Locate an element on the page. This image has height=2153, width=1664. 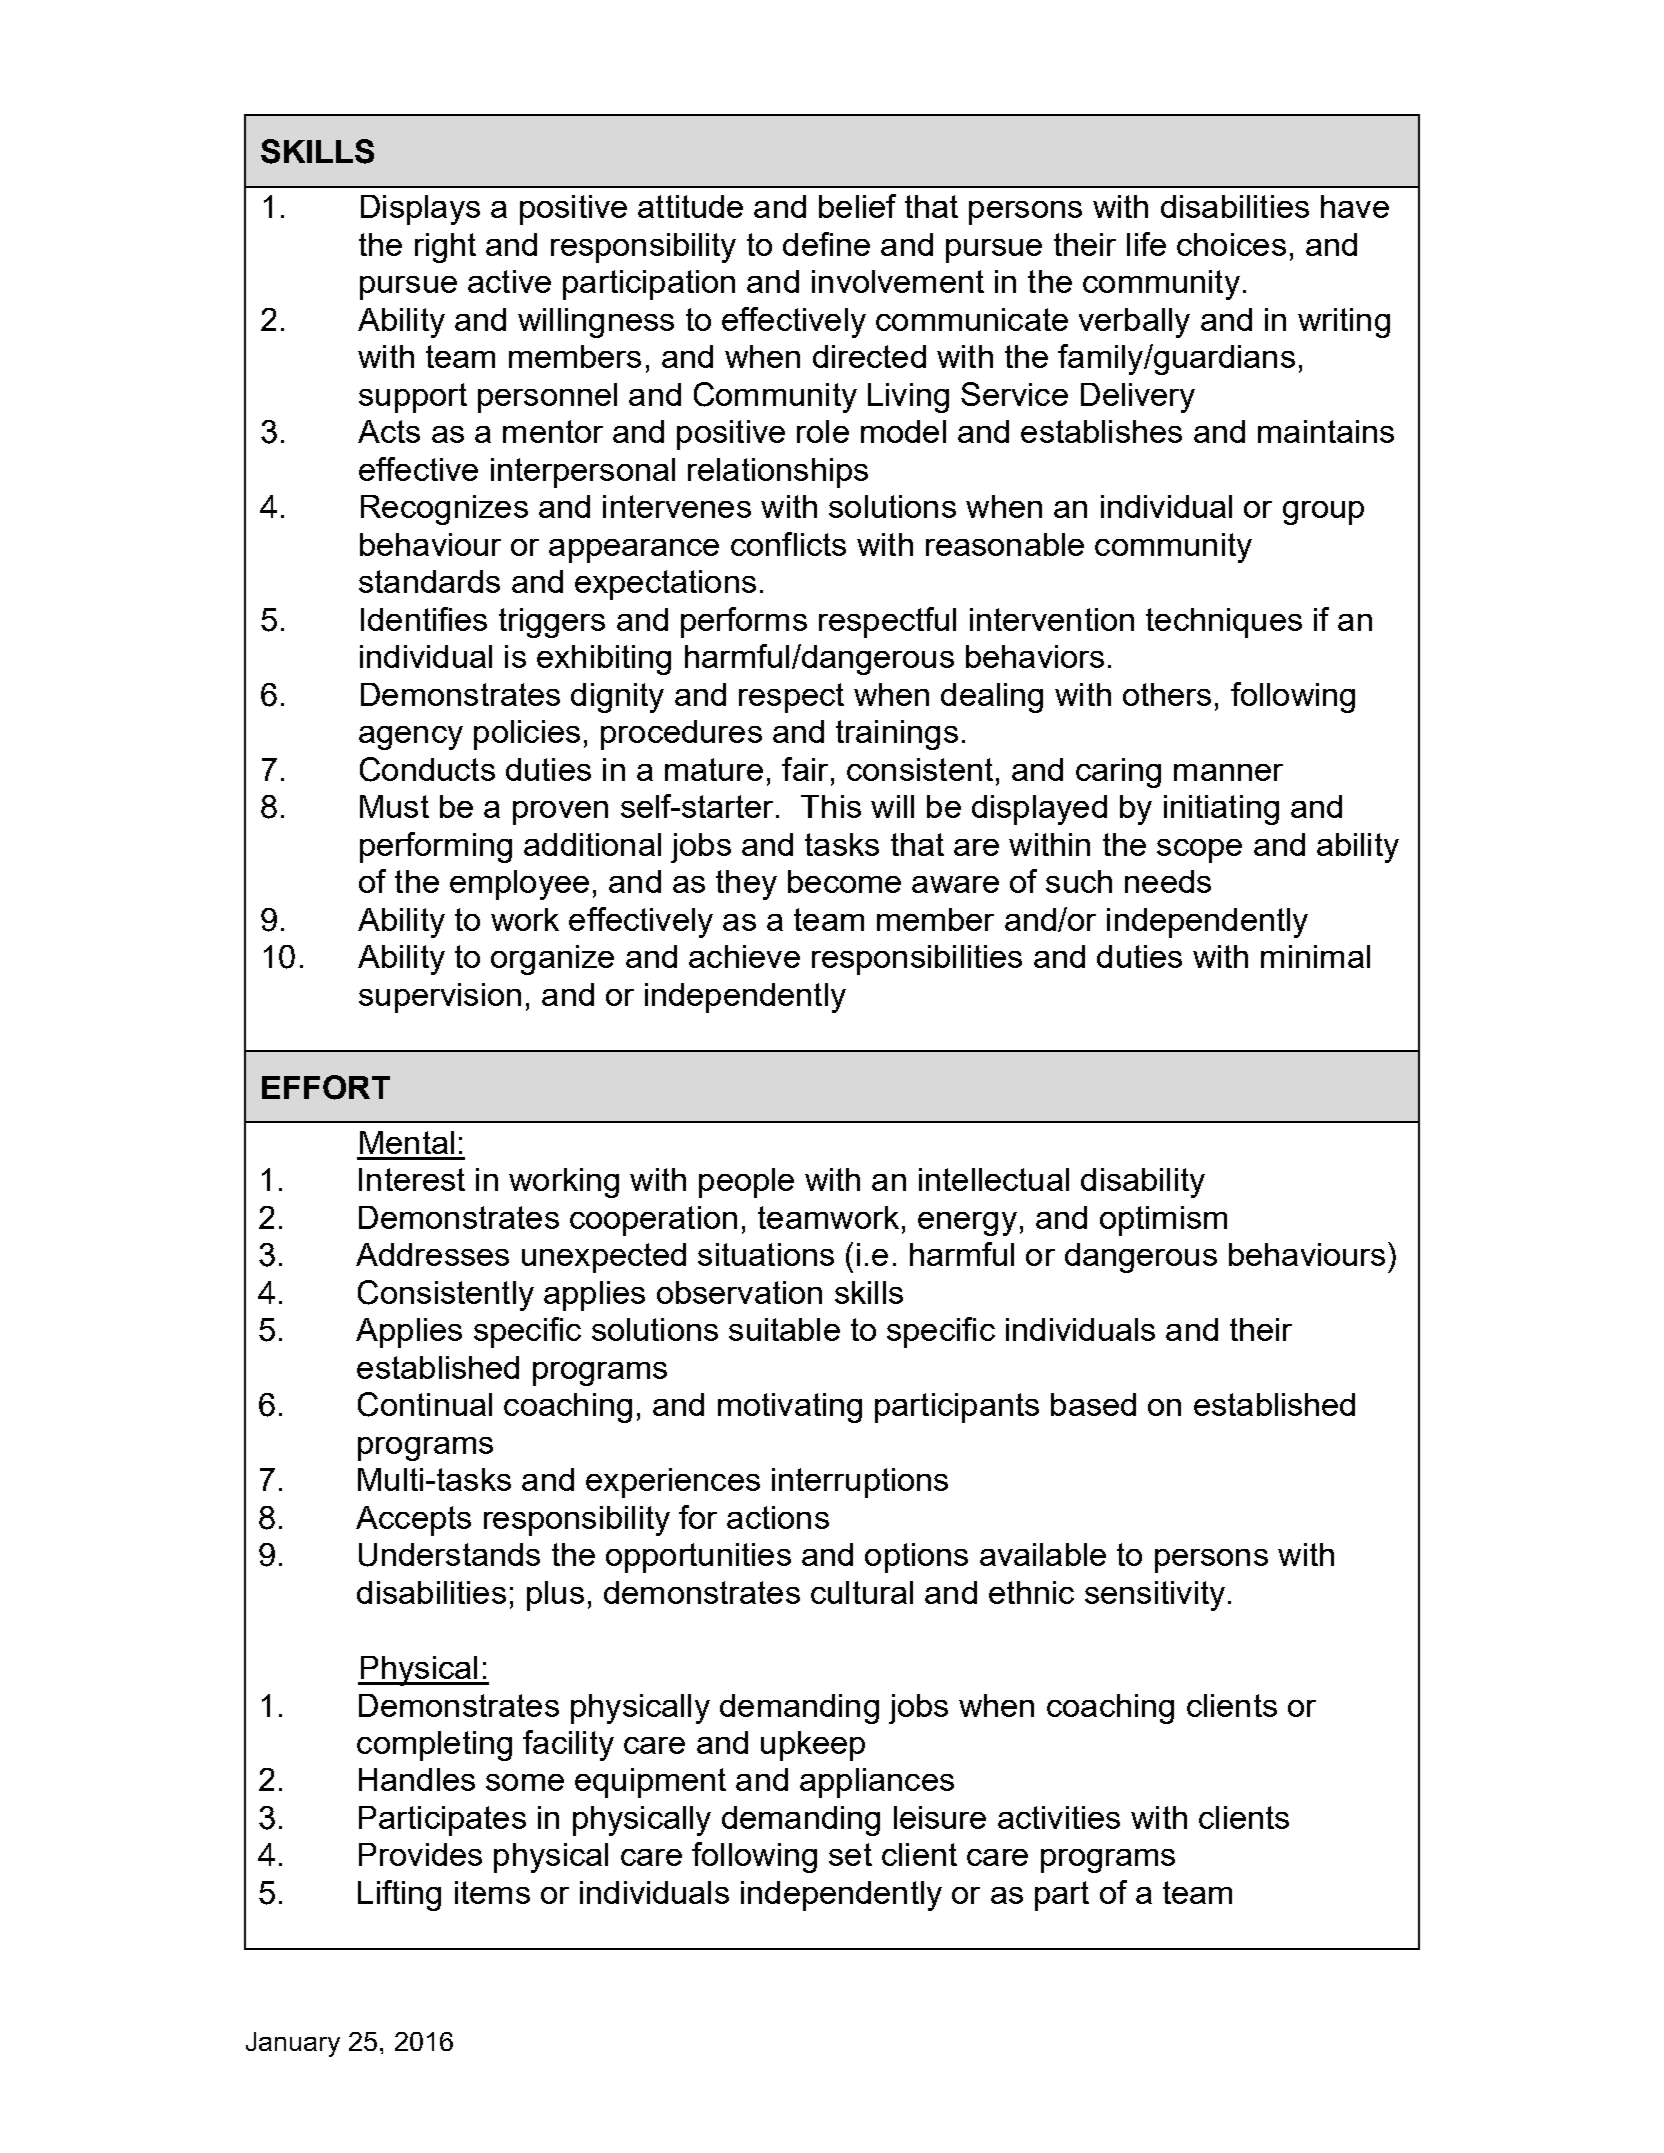
people is located at coordinates (746, 1183).
